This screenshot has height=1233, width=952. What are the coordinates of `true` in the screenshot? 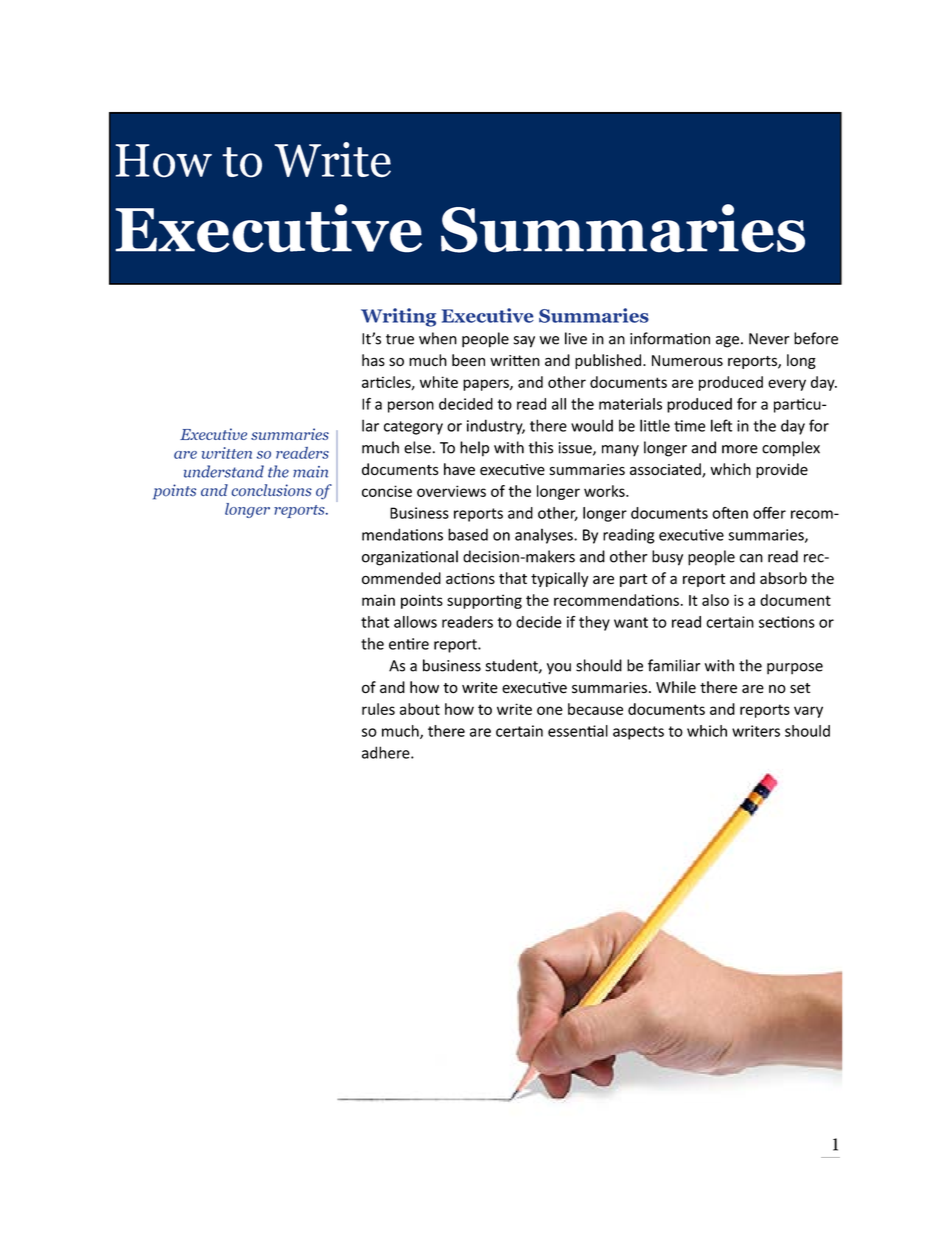 It's located at (400, 339).
